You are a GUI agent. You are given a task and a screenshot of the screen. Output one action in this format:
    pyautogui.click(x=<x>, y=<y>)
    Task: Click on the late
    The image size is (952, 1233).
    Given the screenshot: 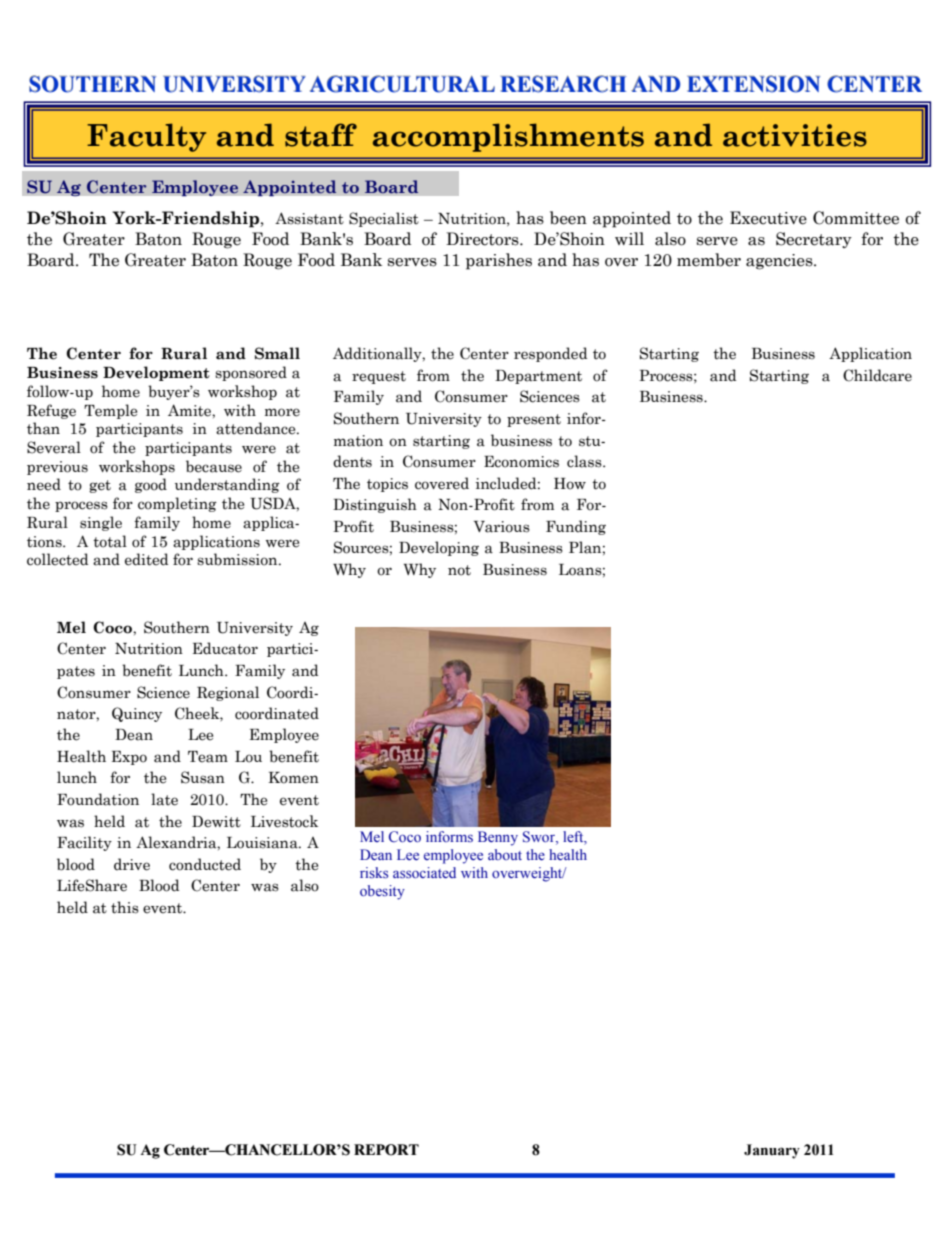 What is the action you would take?
    pyautogui.click(x=164, y=799)
